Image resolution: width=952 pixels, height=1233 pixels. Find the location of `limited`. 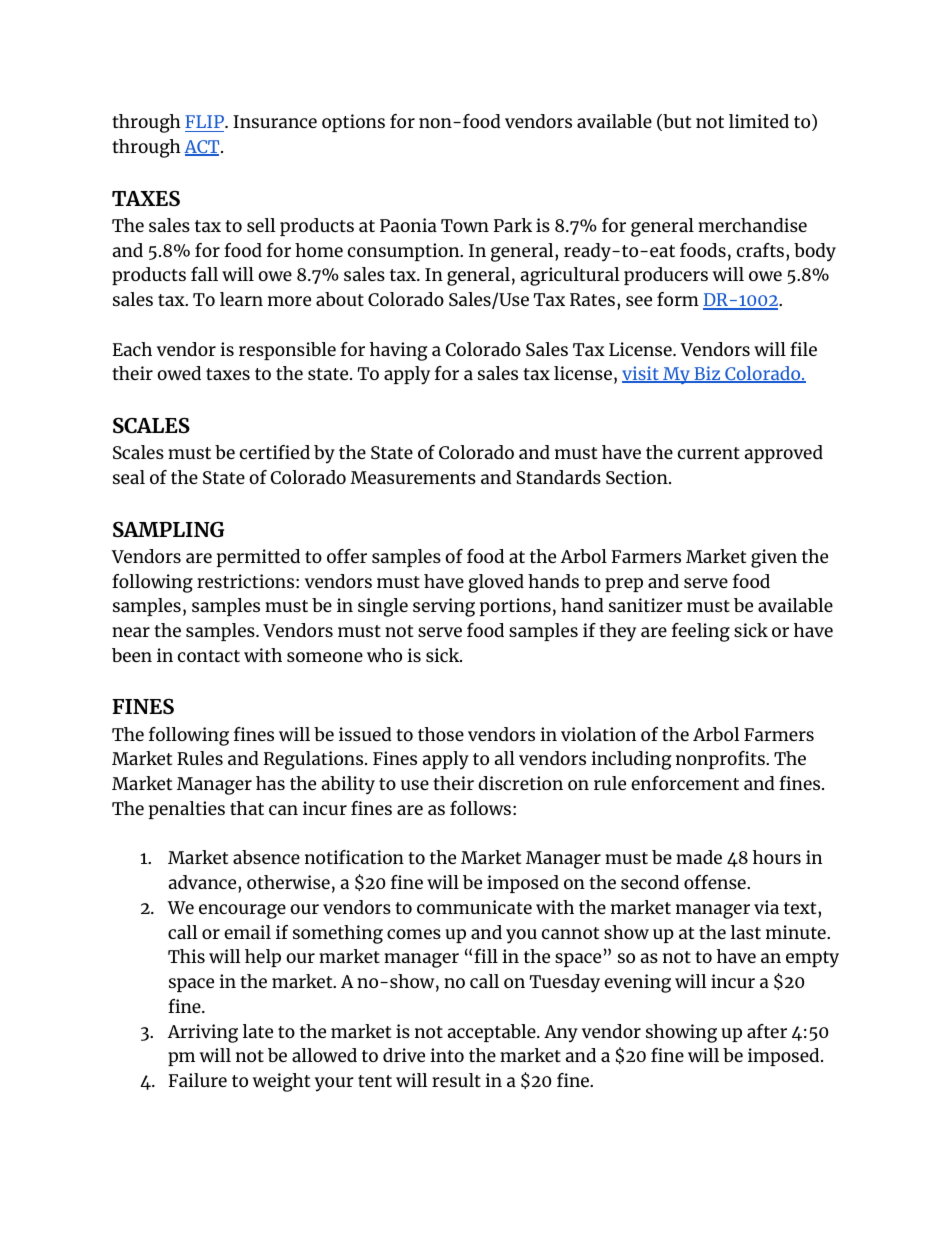

limited is located at coordinates (759, 121).
